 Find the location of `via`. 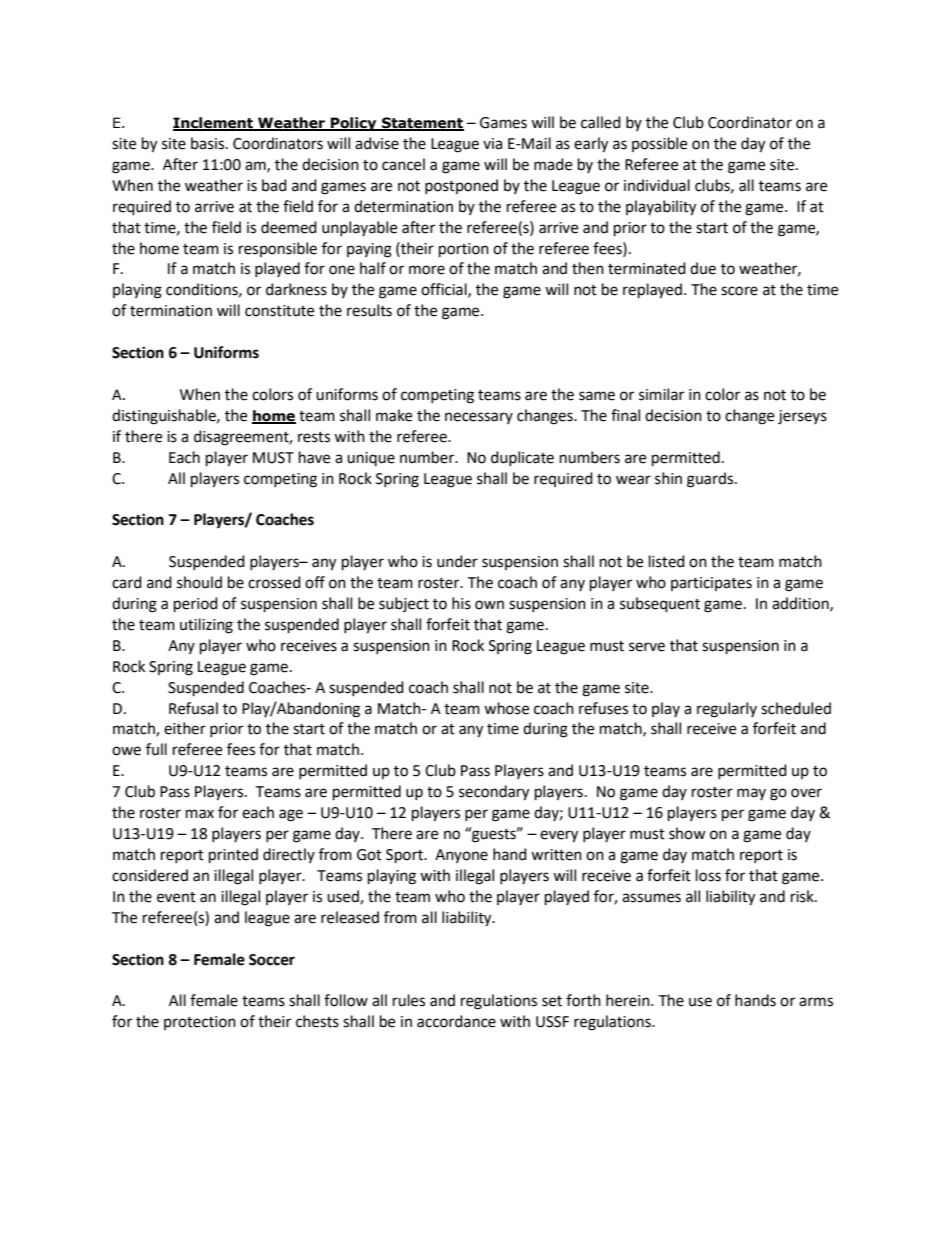

via is located at coordinates (492, 144).
